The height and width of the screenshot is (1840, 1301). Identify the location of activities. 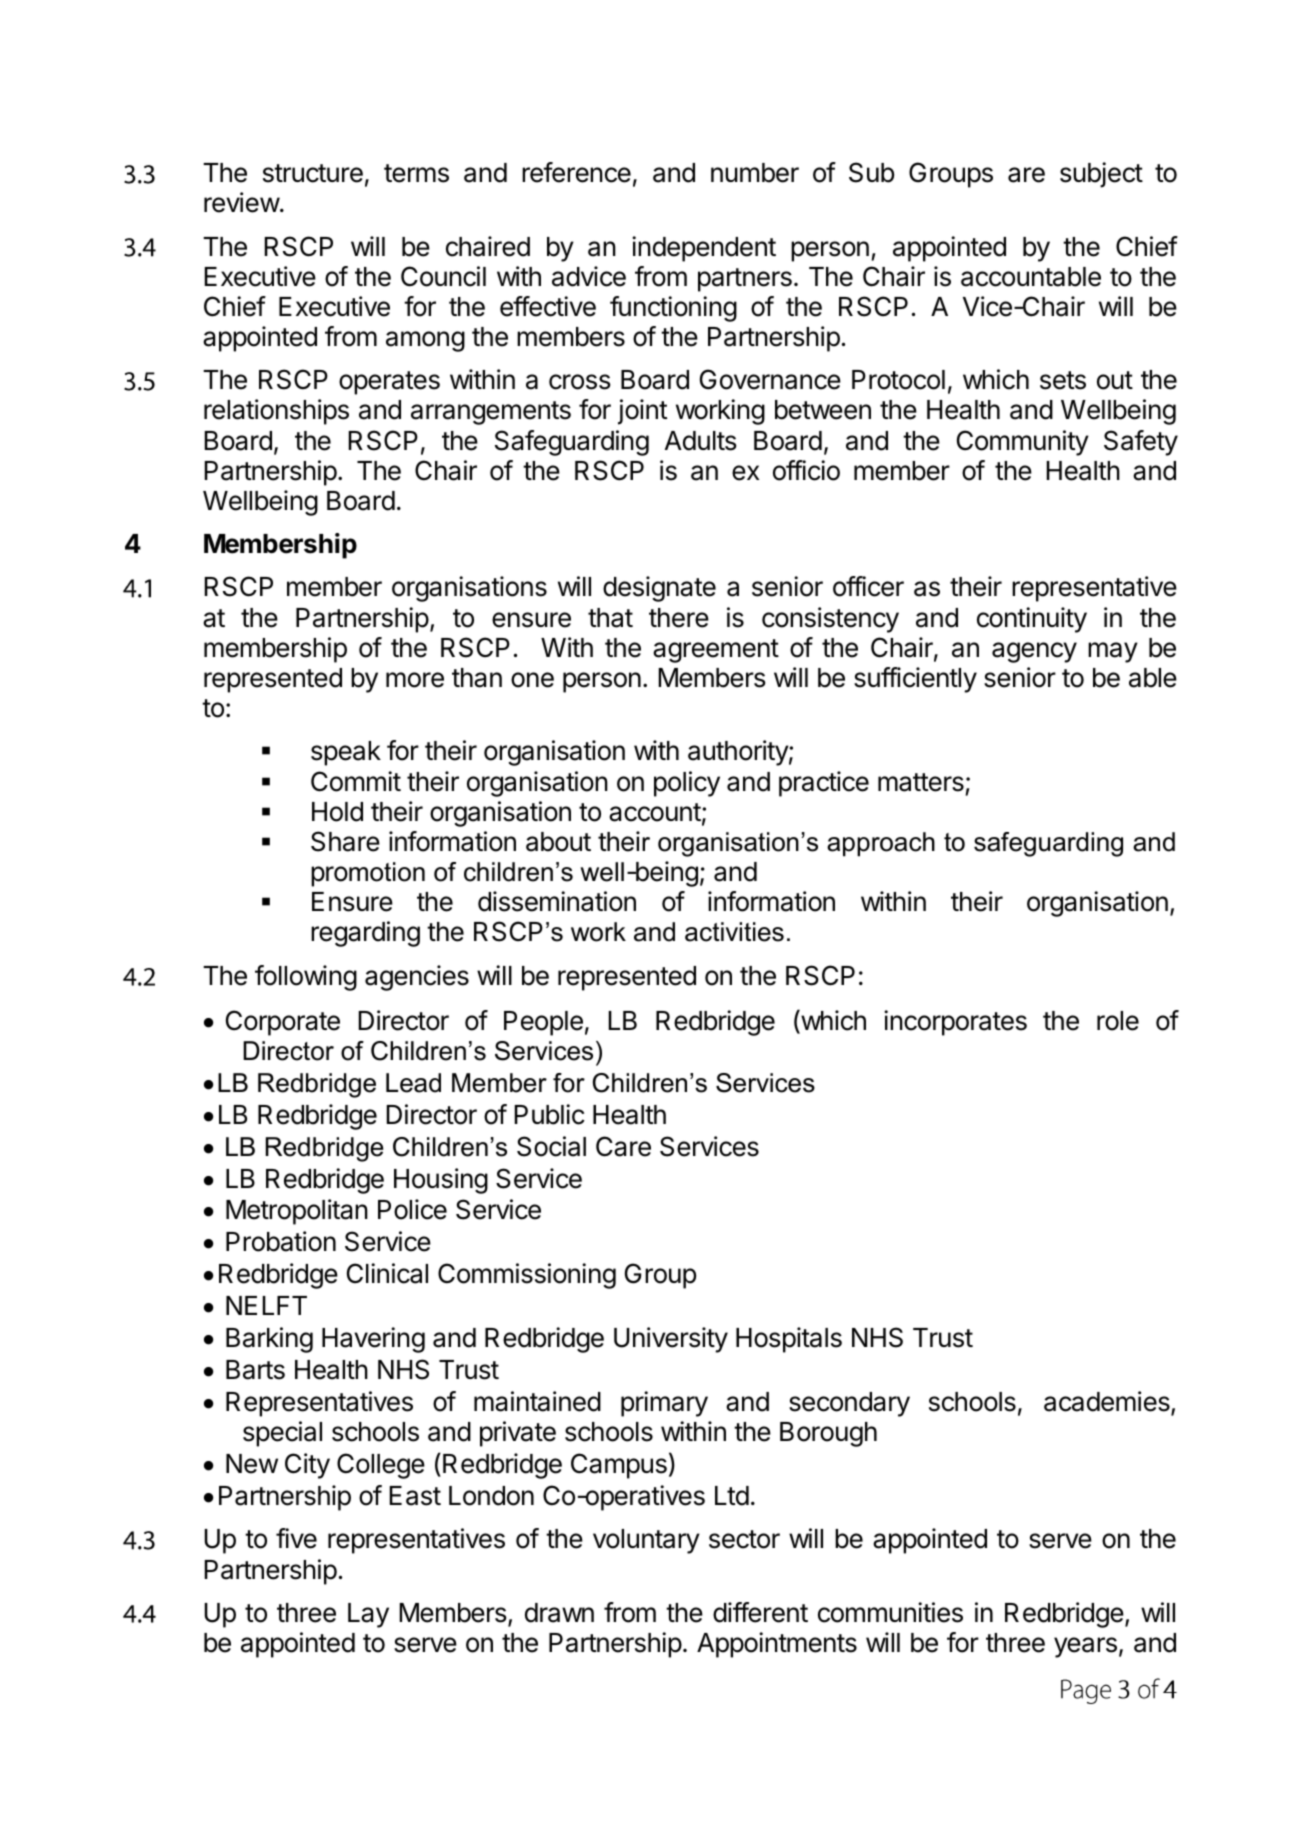
(734, 932).
